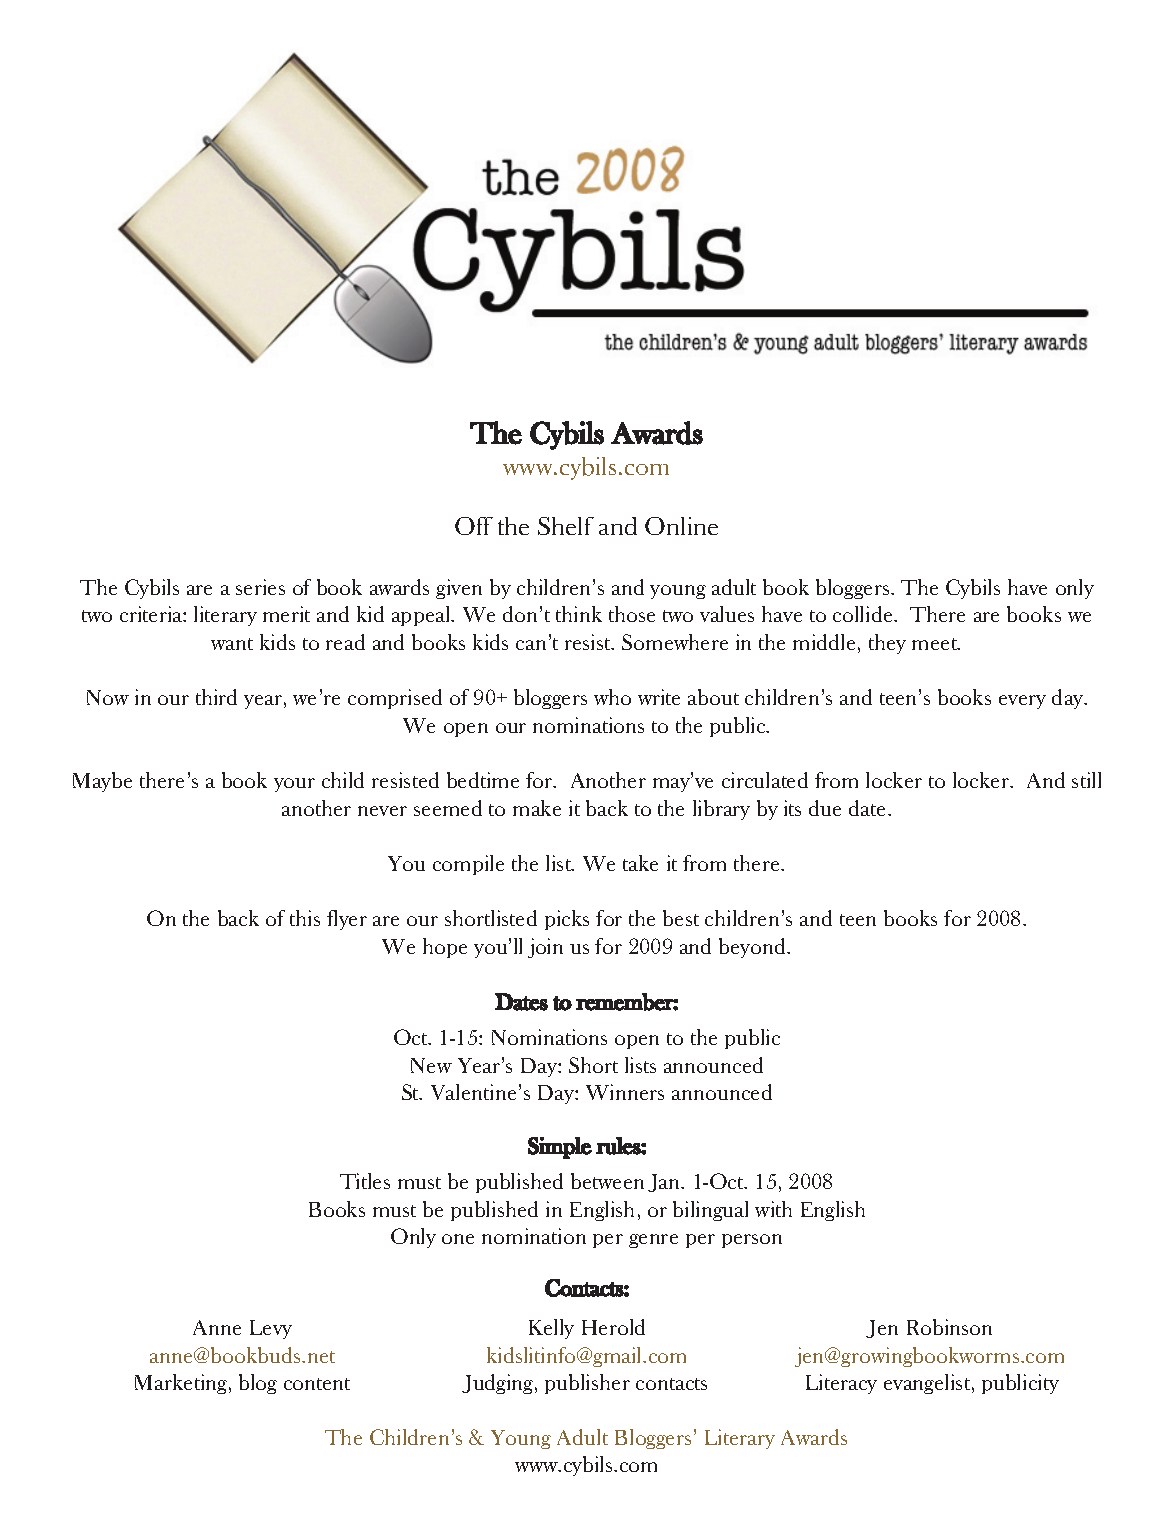  Describe the element at coordinates (566, 526) in the screenshot. I see `Shelf` at that location.
